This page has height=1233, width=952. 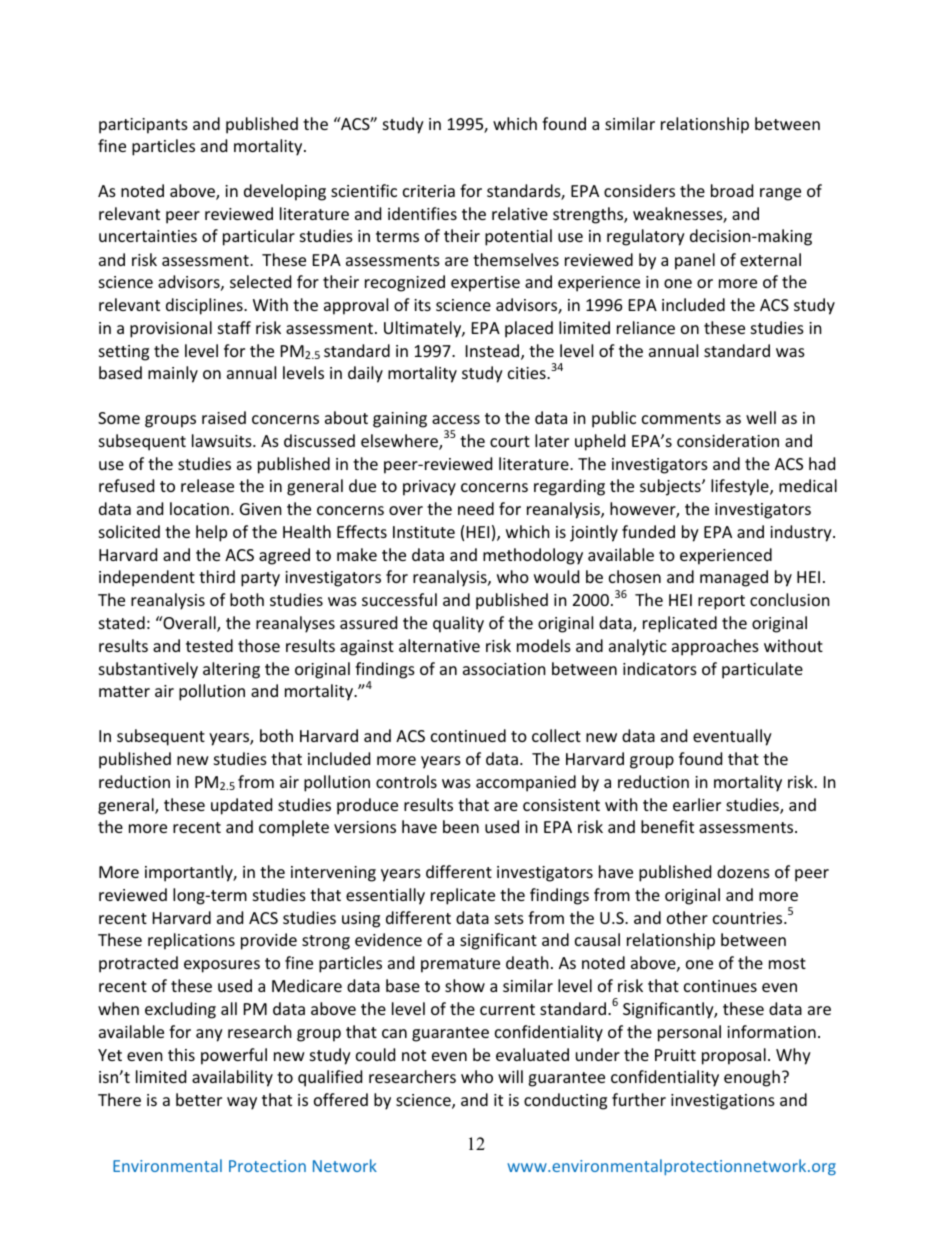 What do you see at coordinates (209, 645) in the page?
I see `tested` at bounding box center [209, 645].
